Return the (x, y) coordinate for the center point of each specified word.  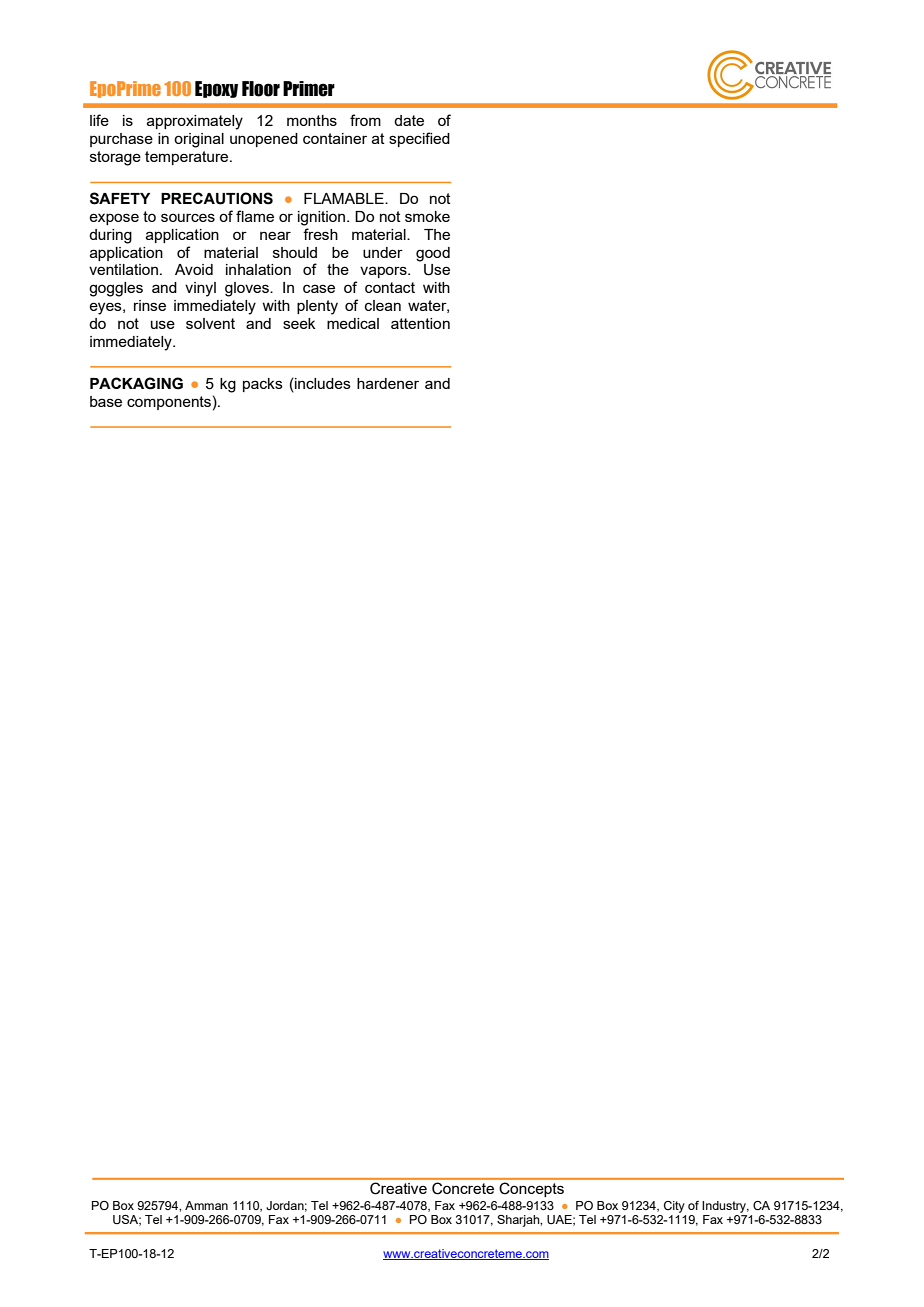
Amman (206, 1205)
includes (322, 383)
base (106, 401)
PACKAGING (136, 383)
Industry (725, 1207)
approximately (195, 122)
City (674, 1207)
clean (383, 305)
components (169, 403)
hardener (388, 383)
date (409, 120)
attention (420, 323)
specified (419, 139)
